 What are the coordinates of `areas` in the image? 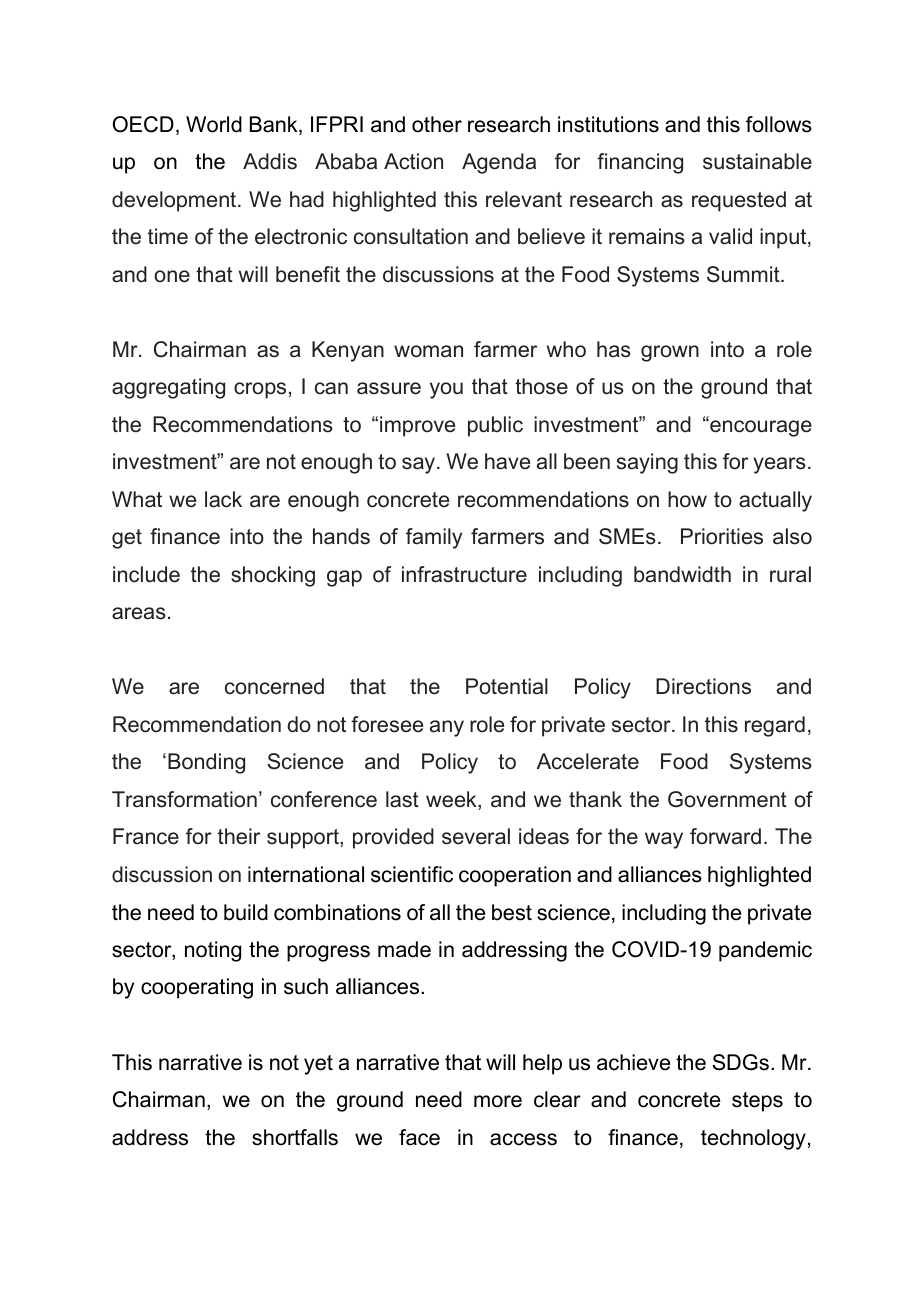 It's located at (139, 613).
